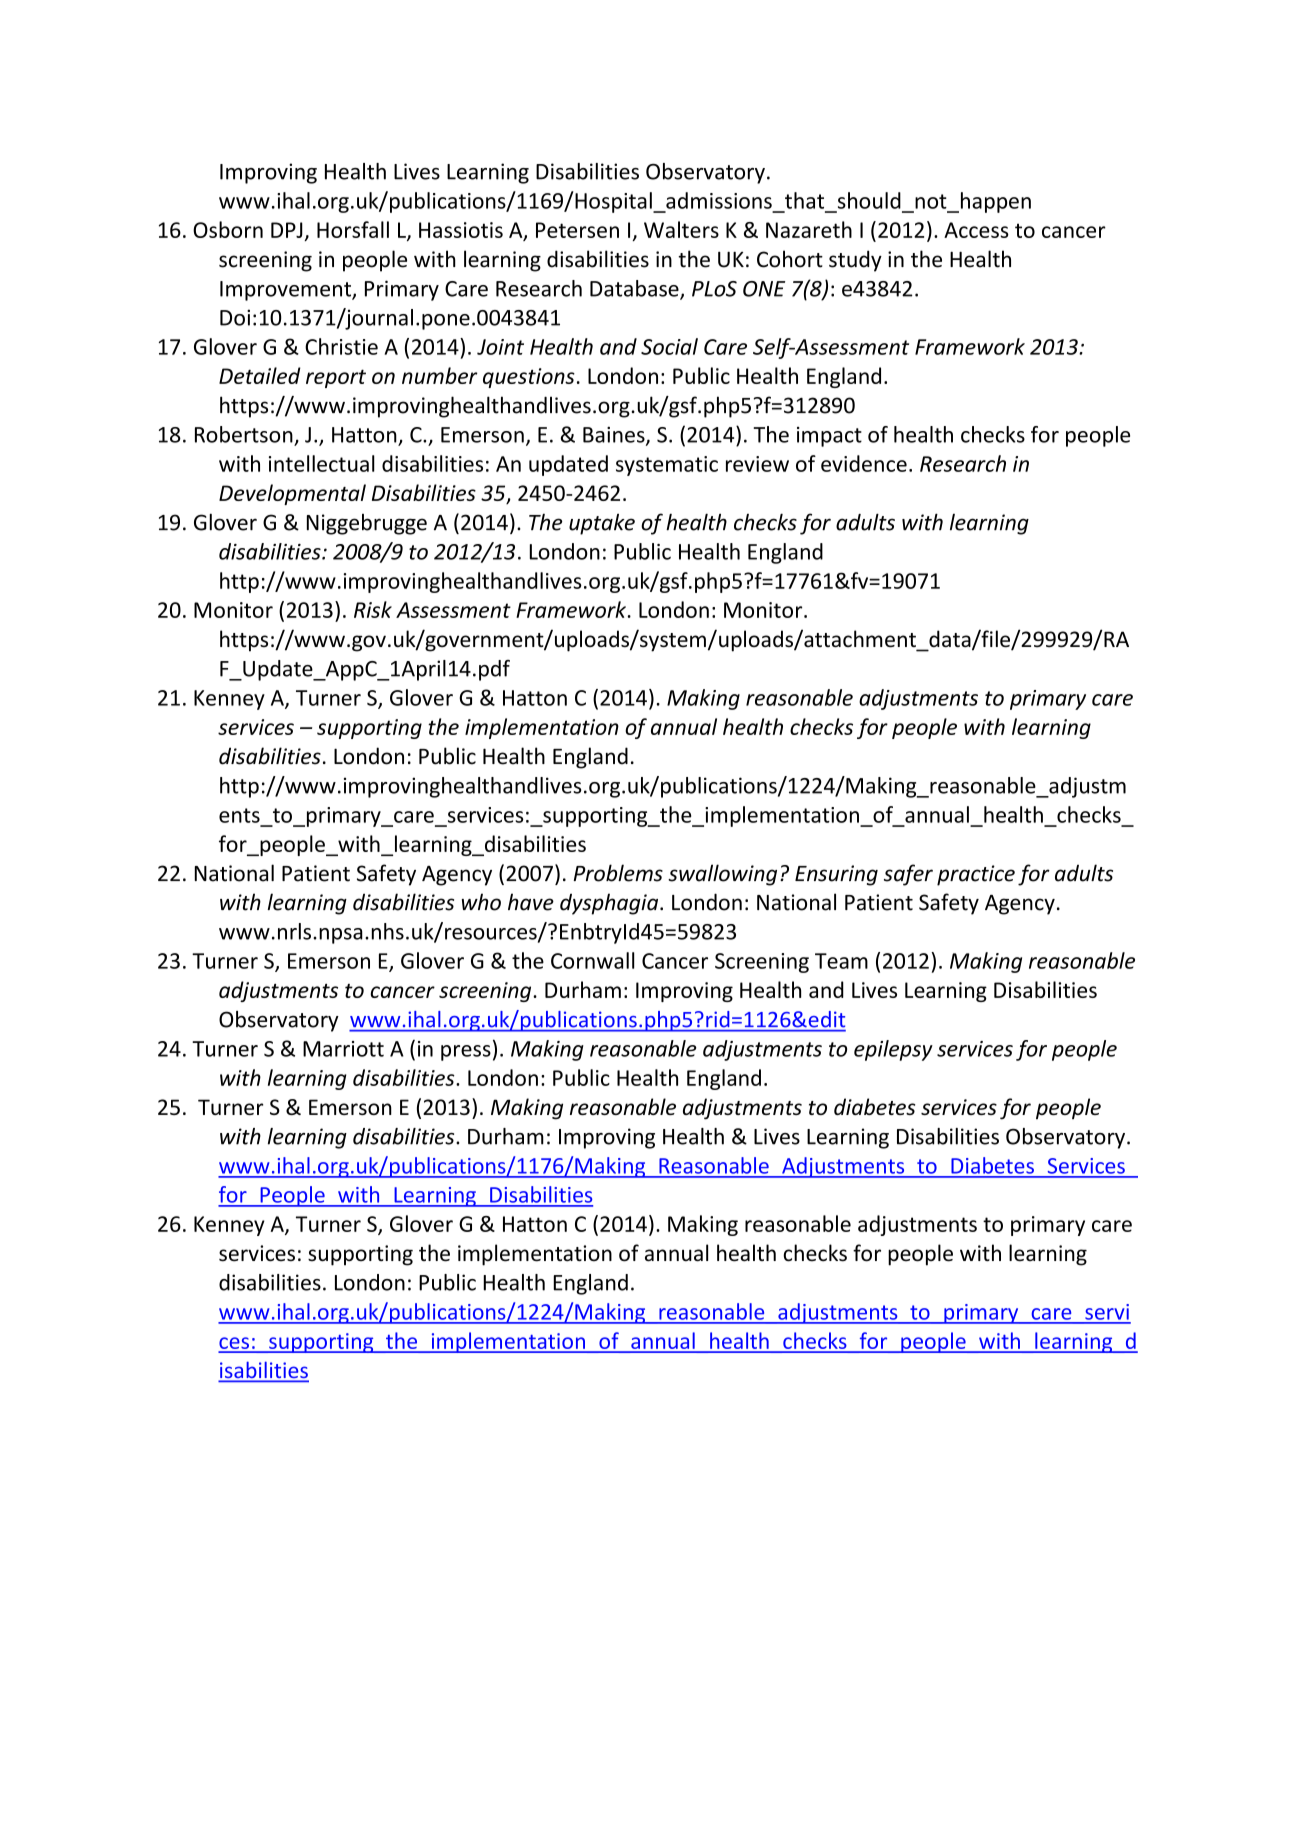 The image size is (1296, 1833). I want to click on evidence, so click(864, 463).
